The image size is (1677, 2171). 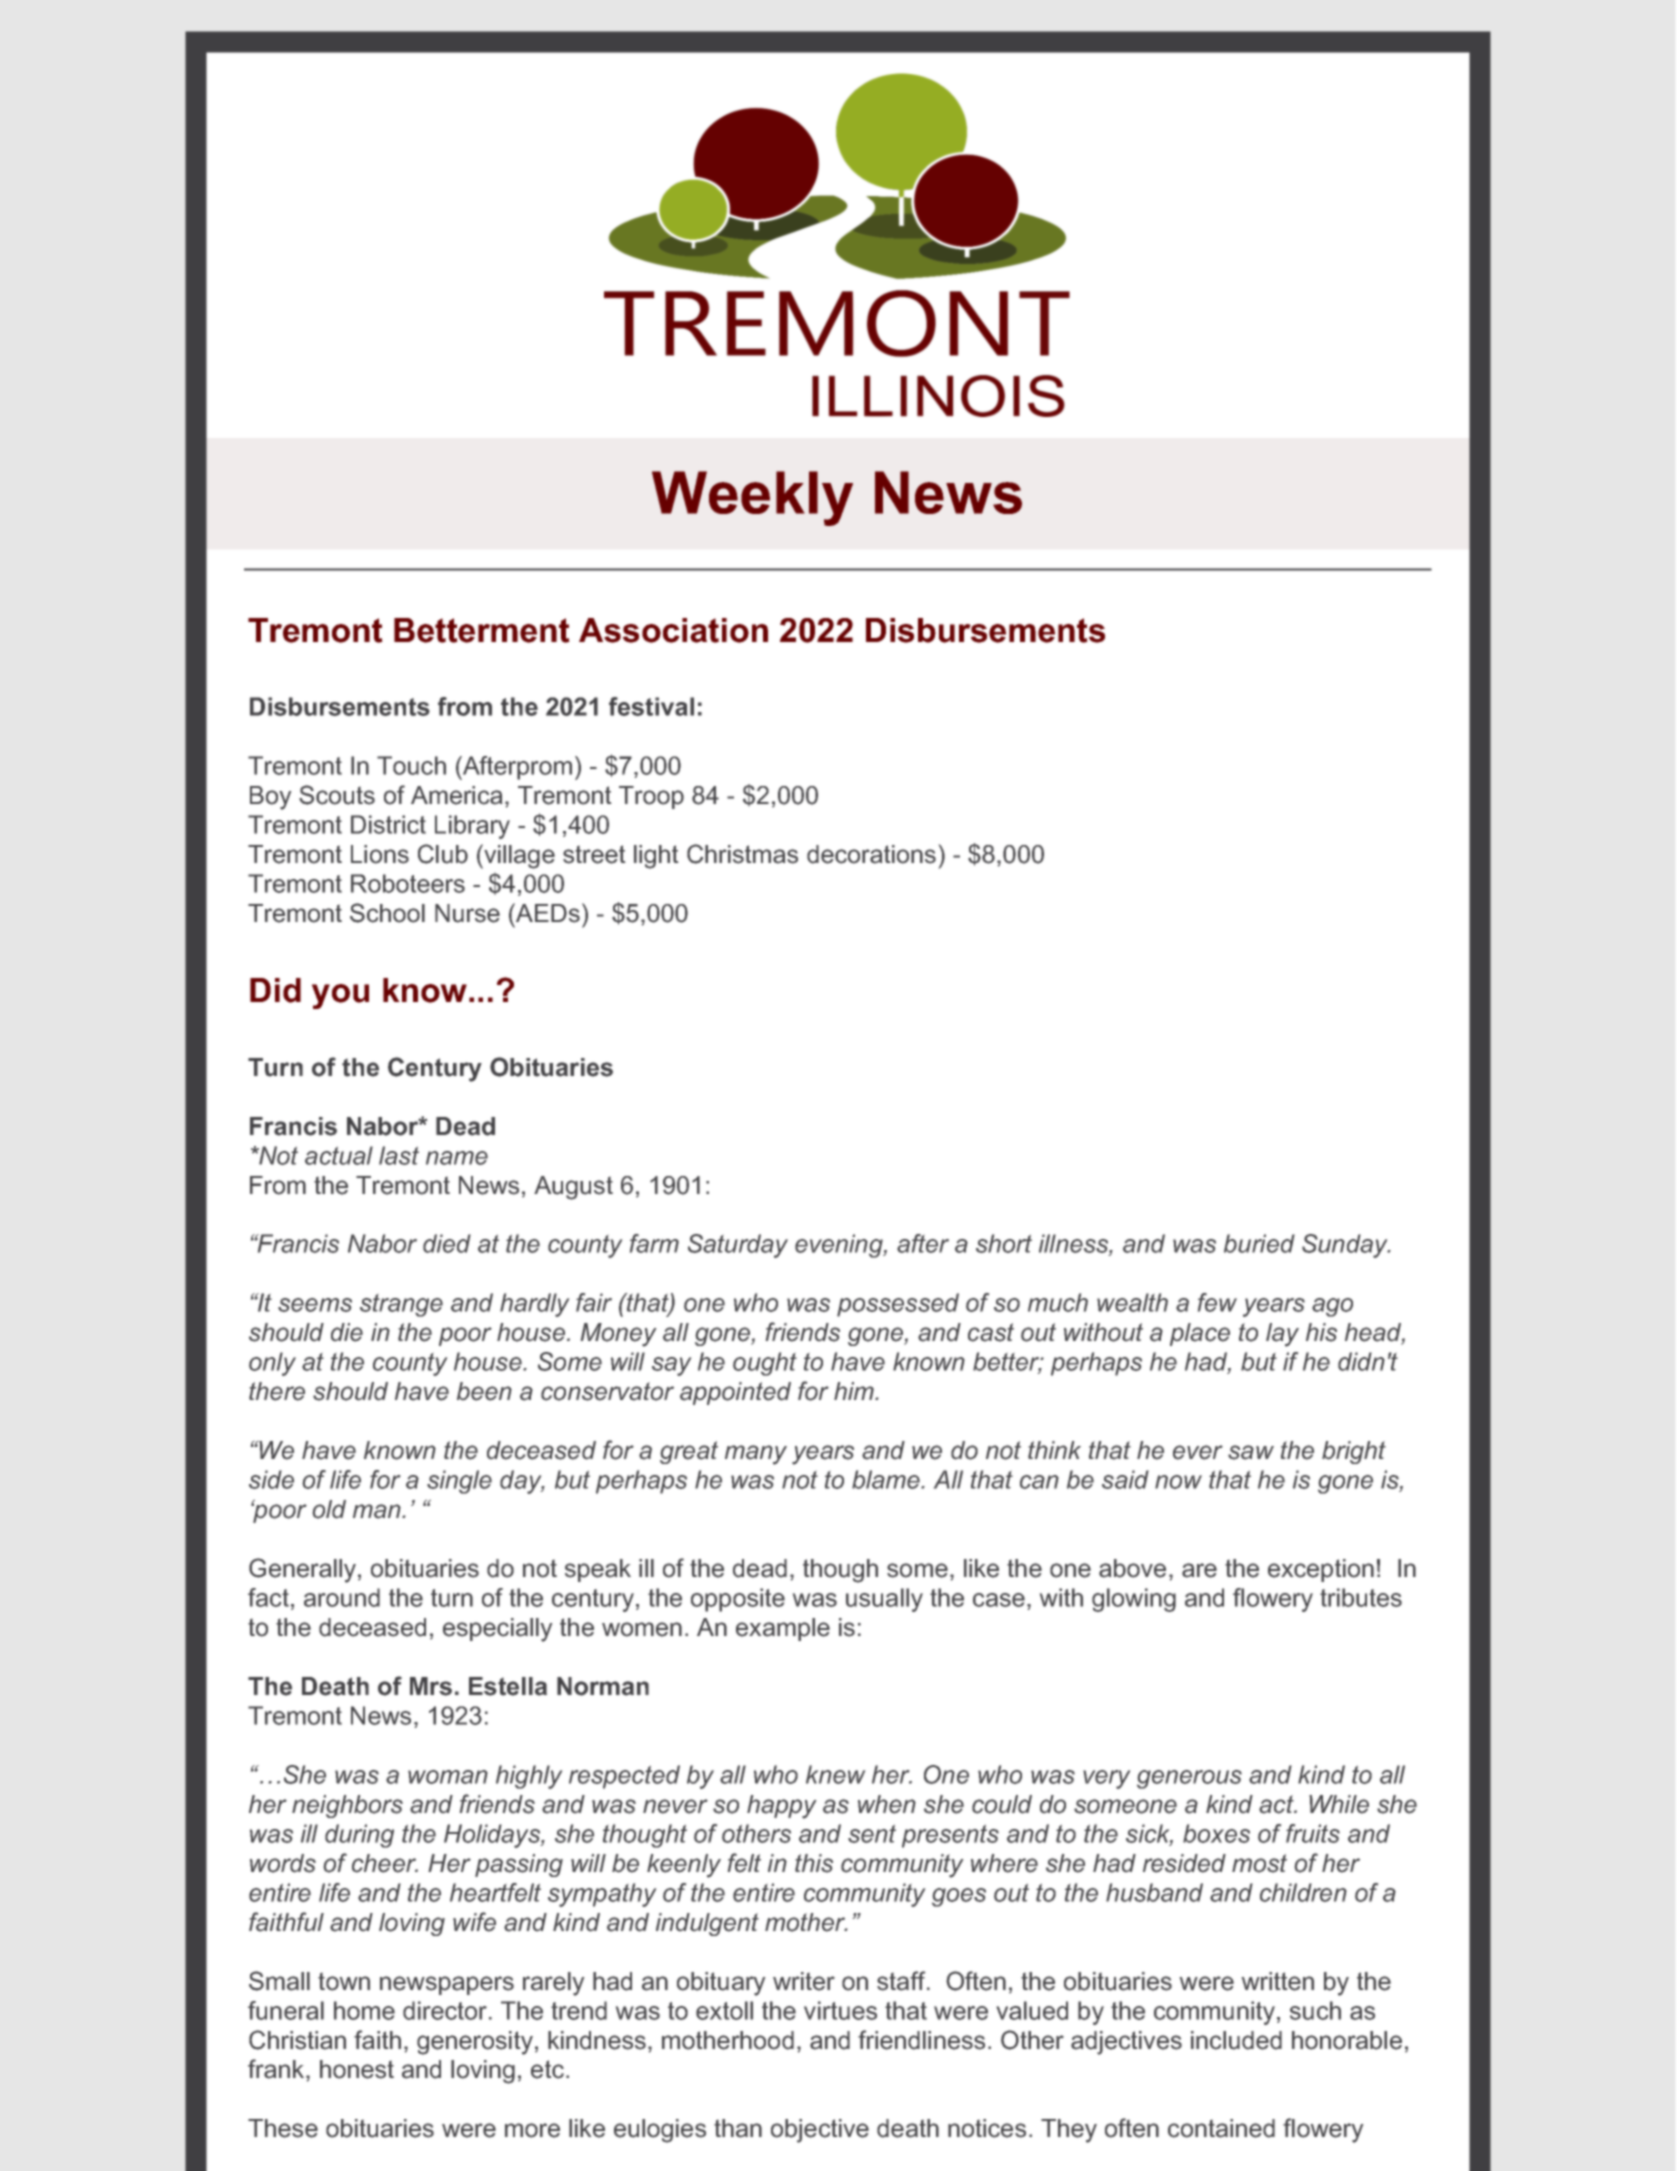 I want to click on decorations, so click(x=871, y=854).
